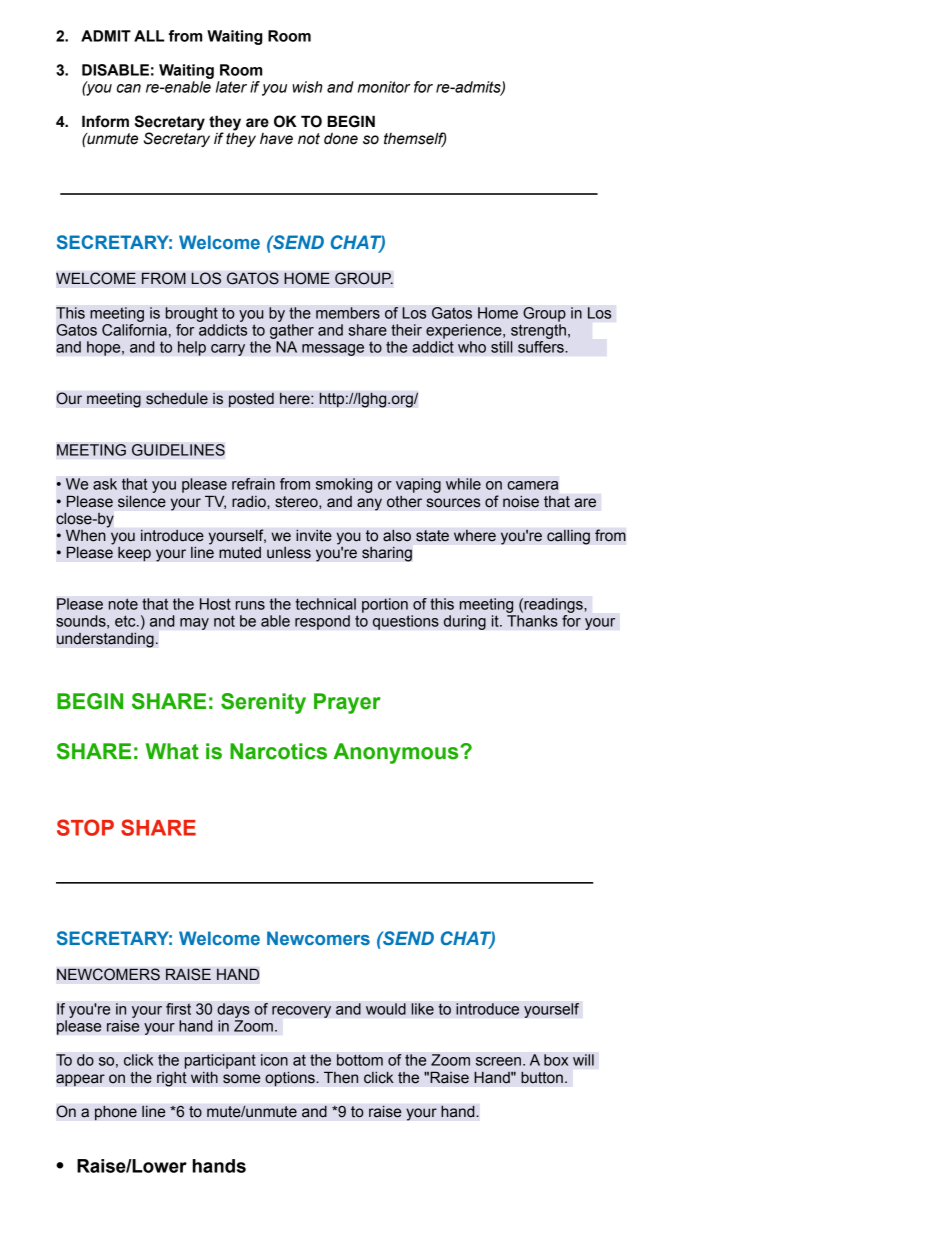 The width and height of the screenshot is (952, 1233). What do you see at coordinates (384, 87) in the screenshot?
I see `monitor` at bounding box center [384, 87].
